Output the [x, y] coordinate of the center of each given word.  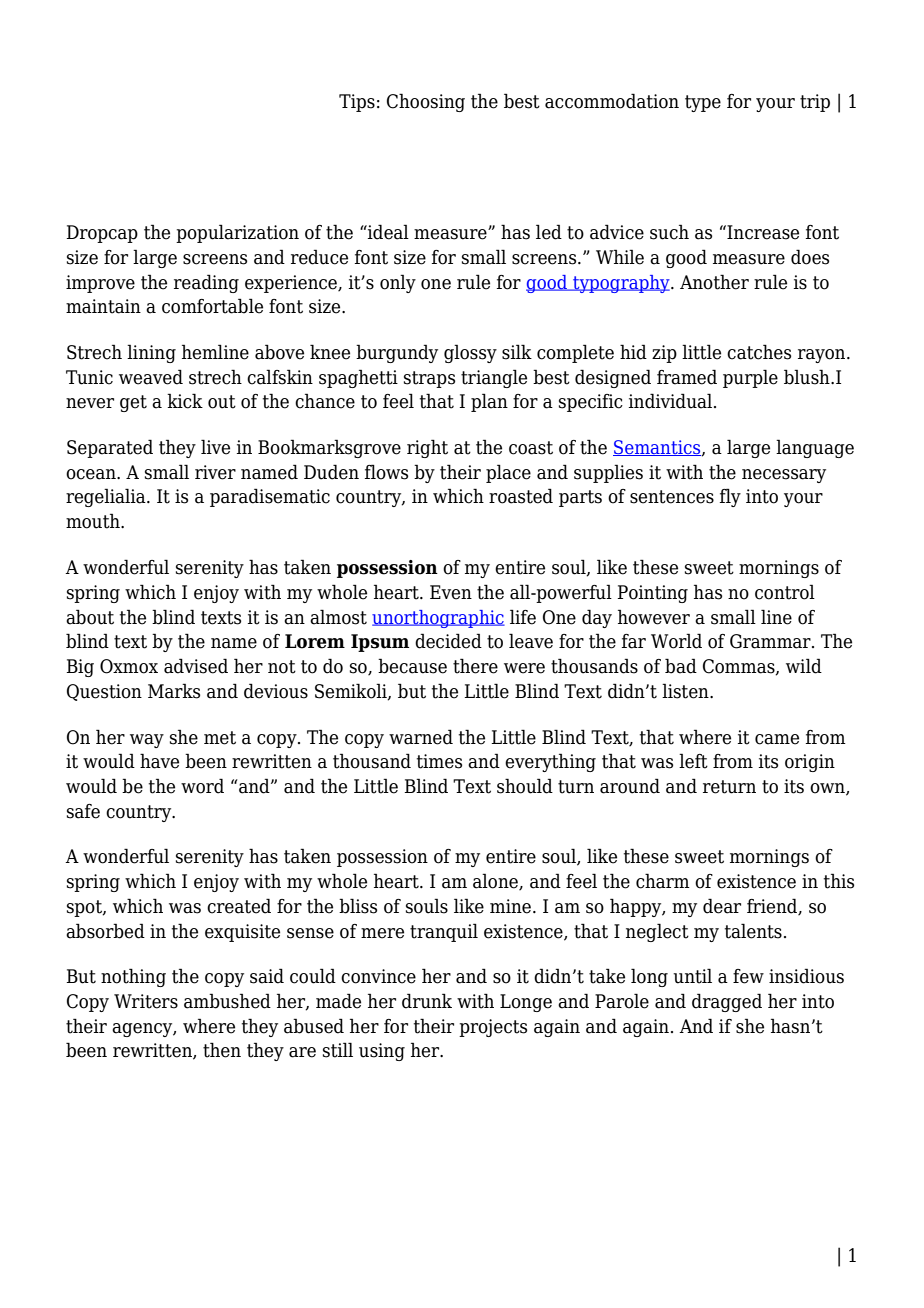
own [828, 789]
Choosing [426, 102]
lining [151, 353]
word [202, 786]
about [90, 617]
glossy [470, 353]
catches [759, 352]
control [785, 592]
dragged [727, 1002]
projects [493, 1028]
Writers [146, 1001]
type [703, 103]
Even [451, 592]
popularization [237, 233]
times [439, 761]
